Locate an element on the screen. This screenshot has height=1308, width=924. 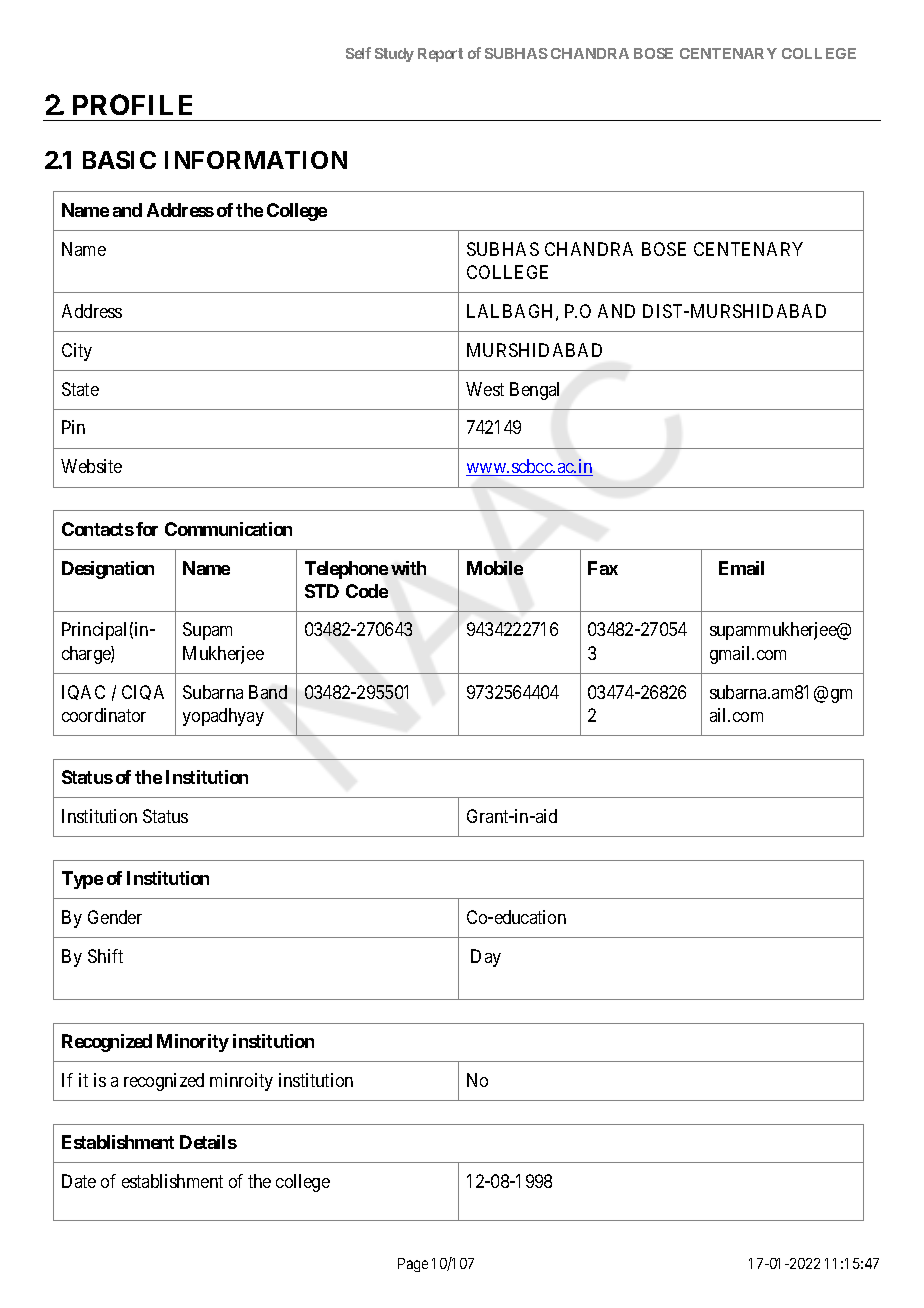
Date is located at coordinates (79, 1181).
